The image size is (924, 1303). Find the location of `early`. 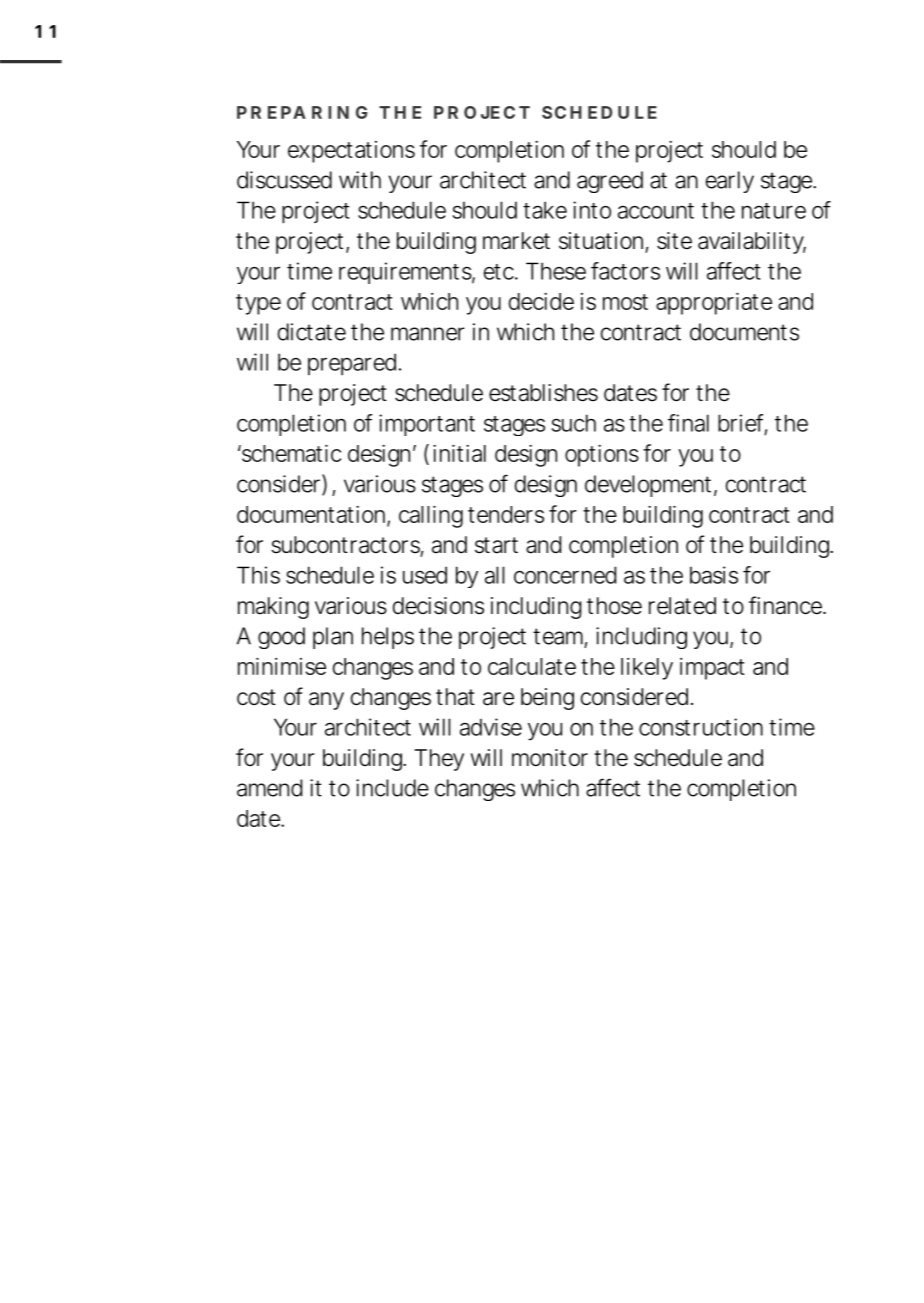

early is located at coordinates (730, 182).
